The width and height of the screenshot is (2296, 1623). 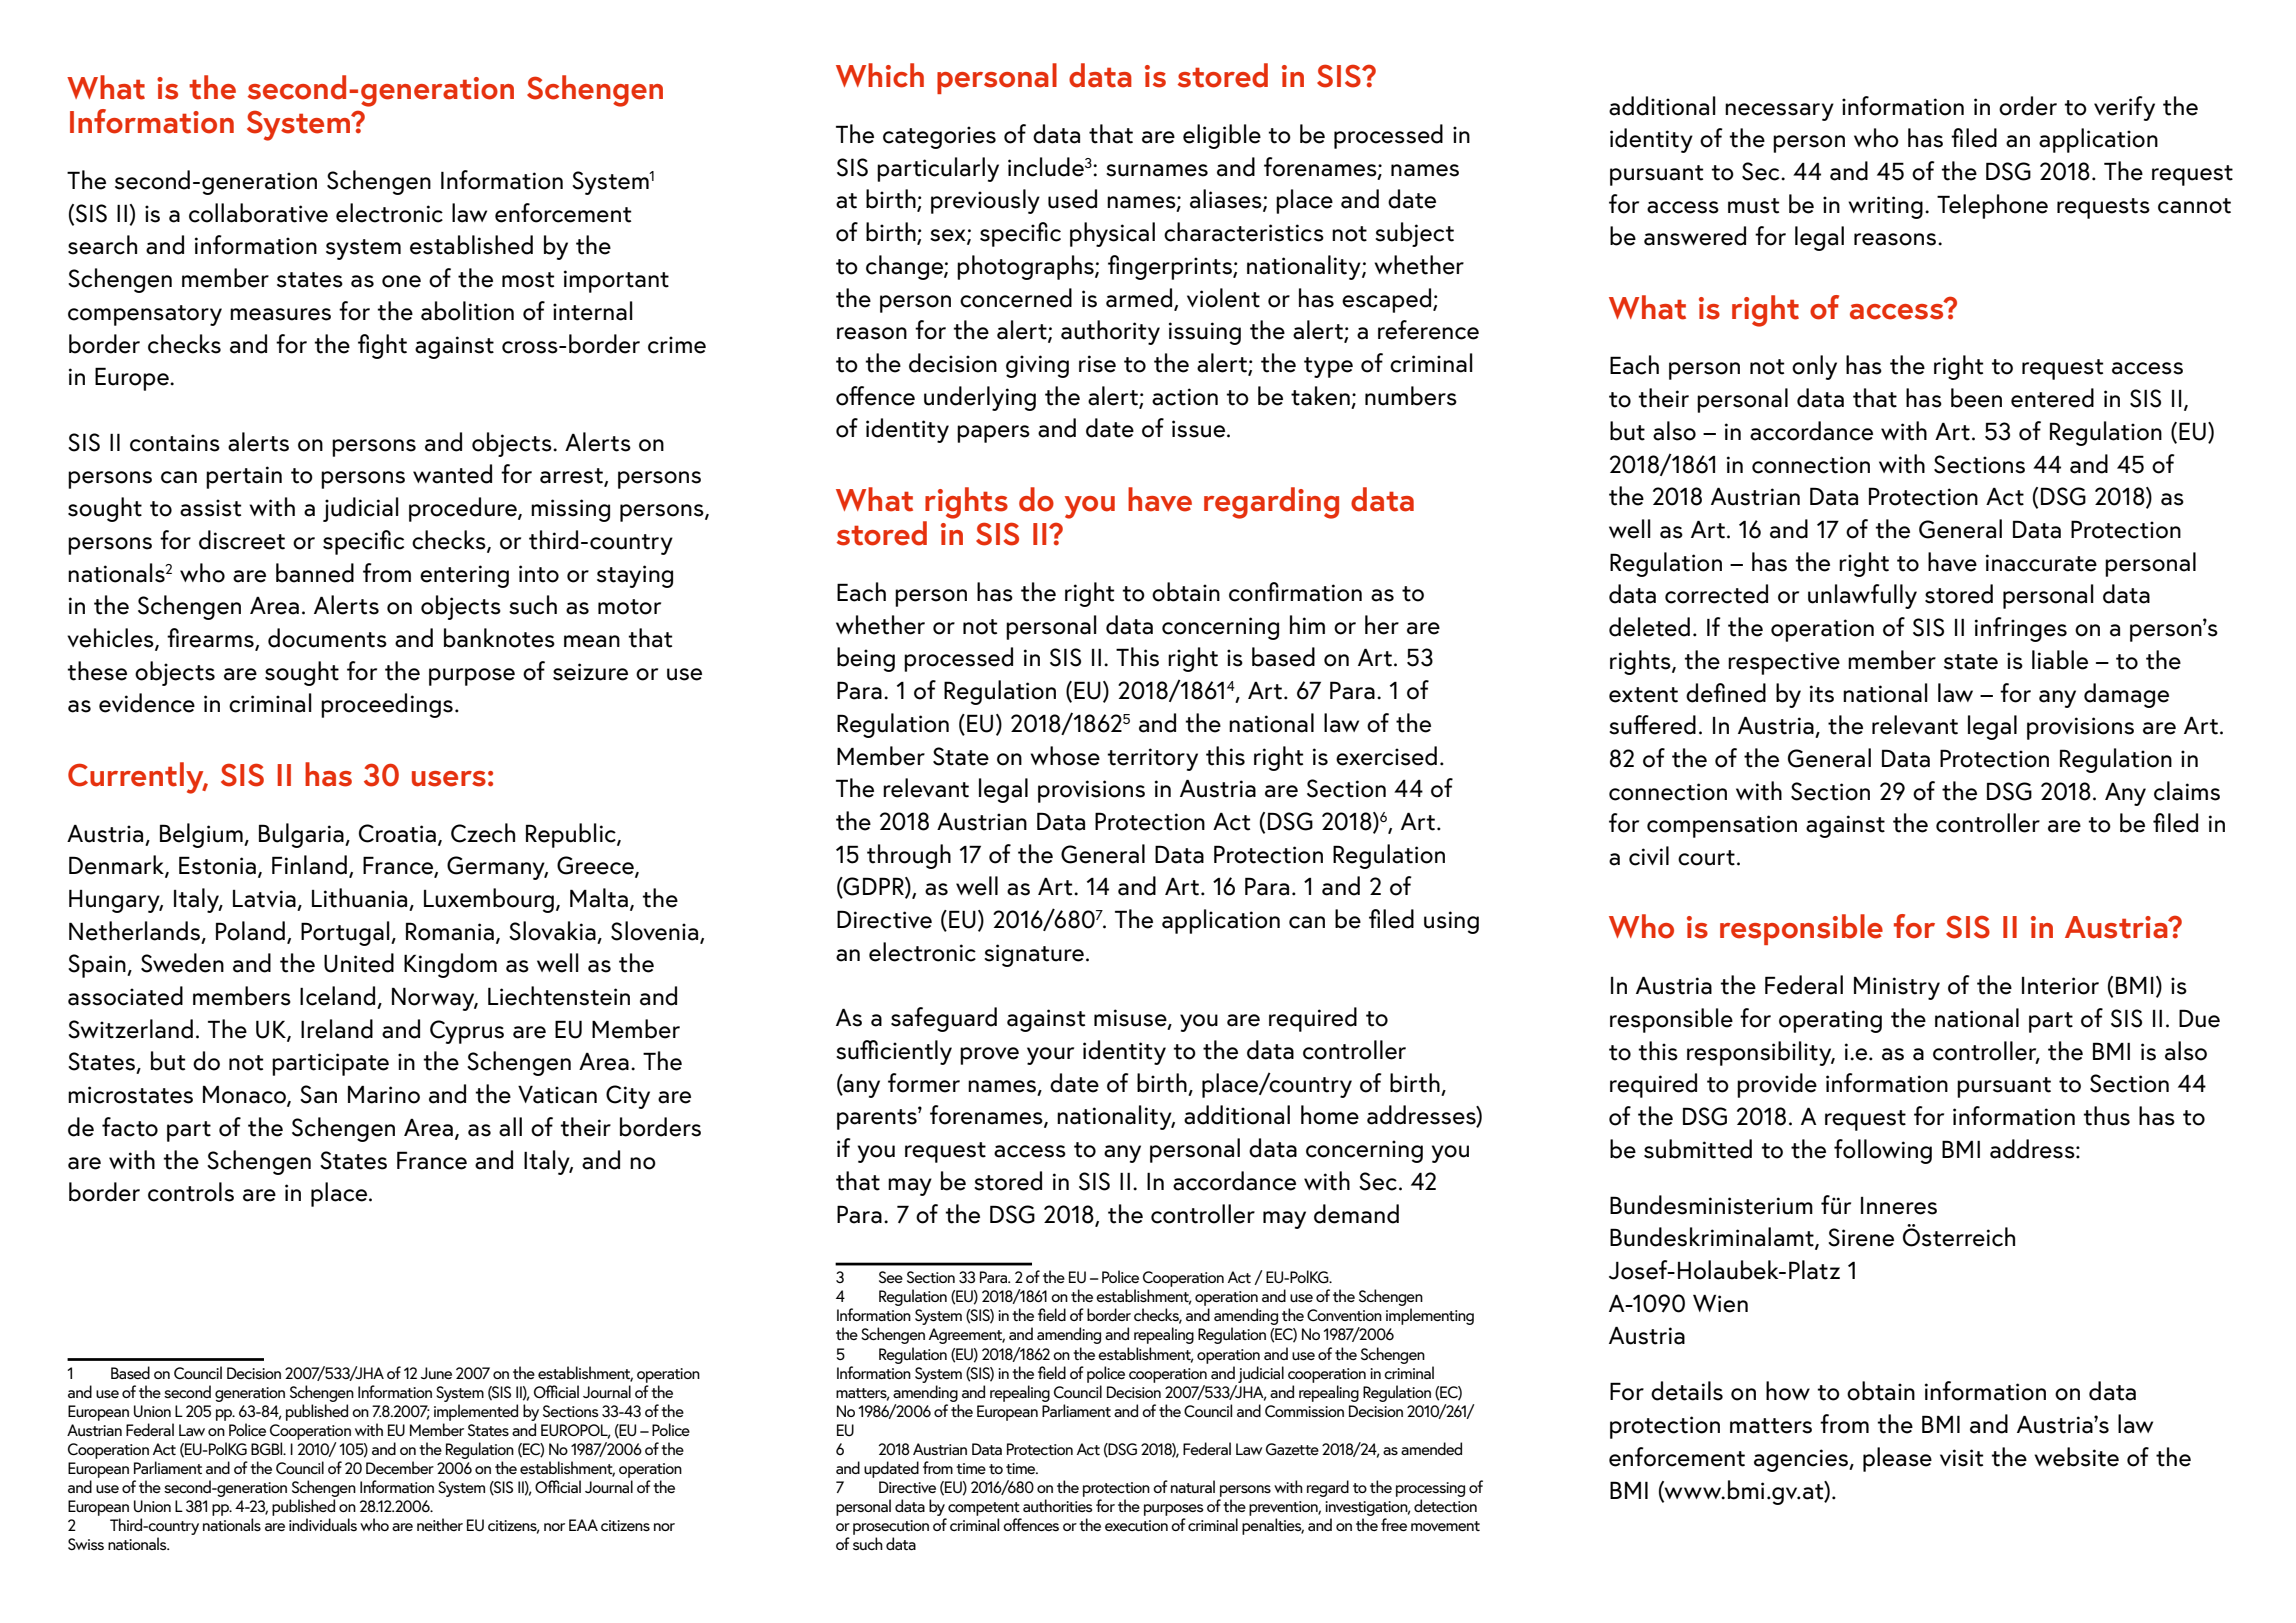 What do you see at coordinates (1222, 136) in the screenshot?
I see `eligible` at bounding box center [1222, 136].
